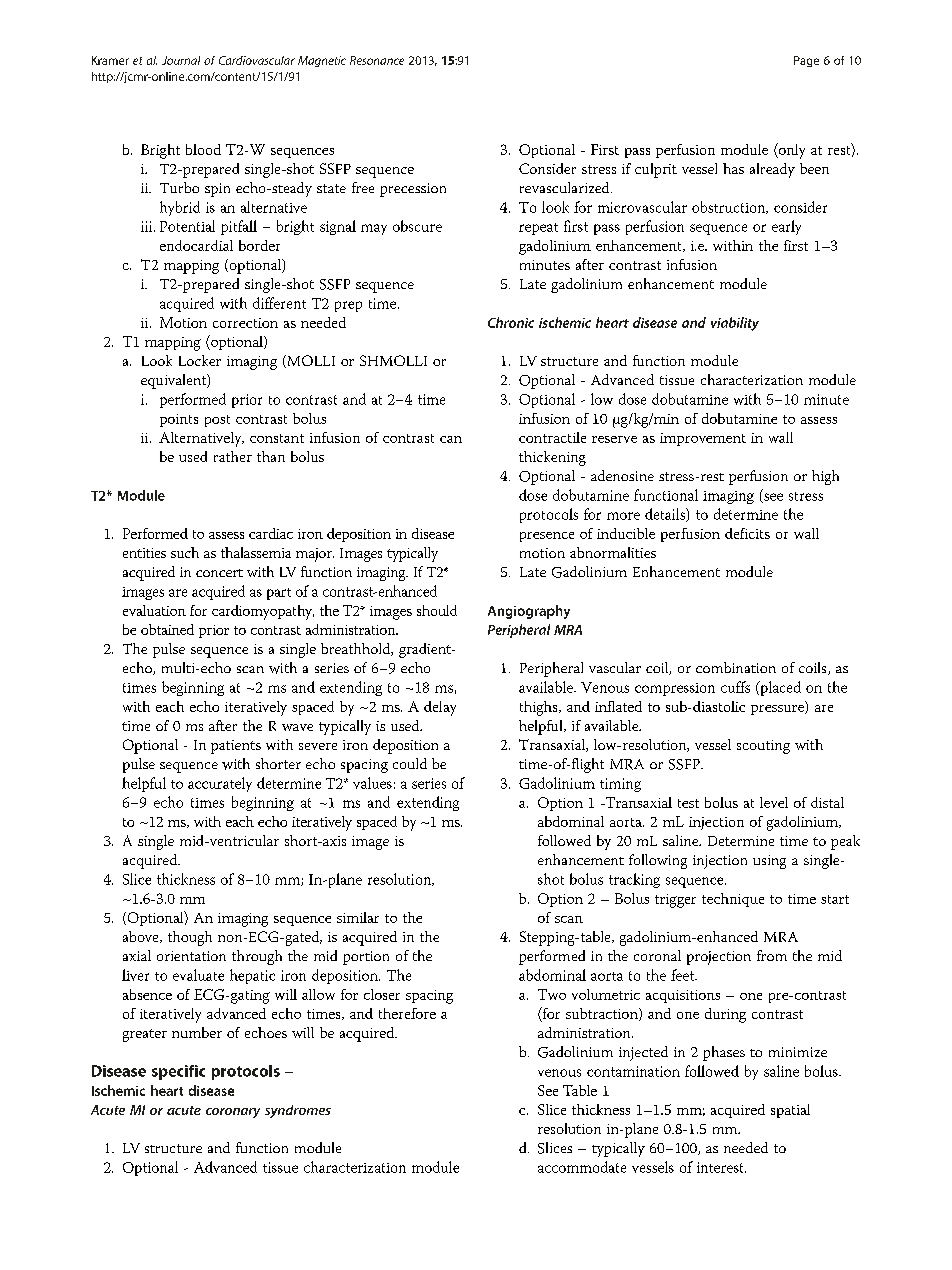 The width and height of the document is (952, 1270). I want to click on improvement, so click(703, 439).
